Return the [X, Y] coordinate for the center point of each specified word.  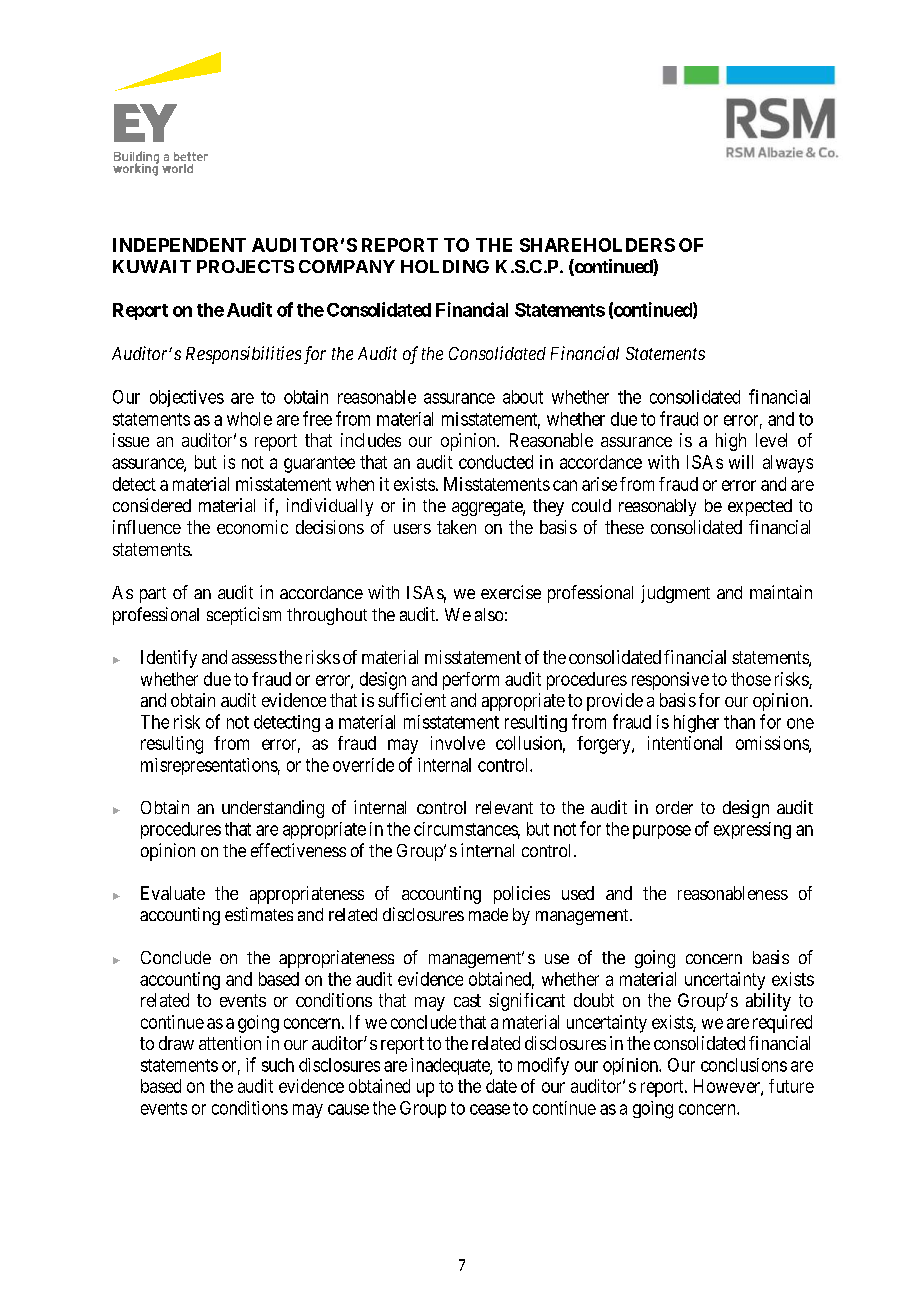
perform [471, 681]
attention [230, 1043]
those [751, 679]
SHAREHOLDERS [597, 245]
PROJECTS [245, 266]
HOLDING [445, 266]
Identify [169, 659]
